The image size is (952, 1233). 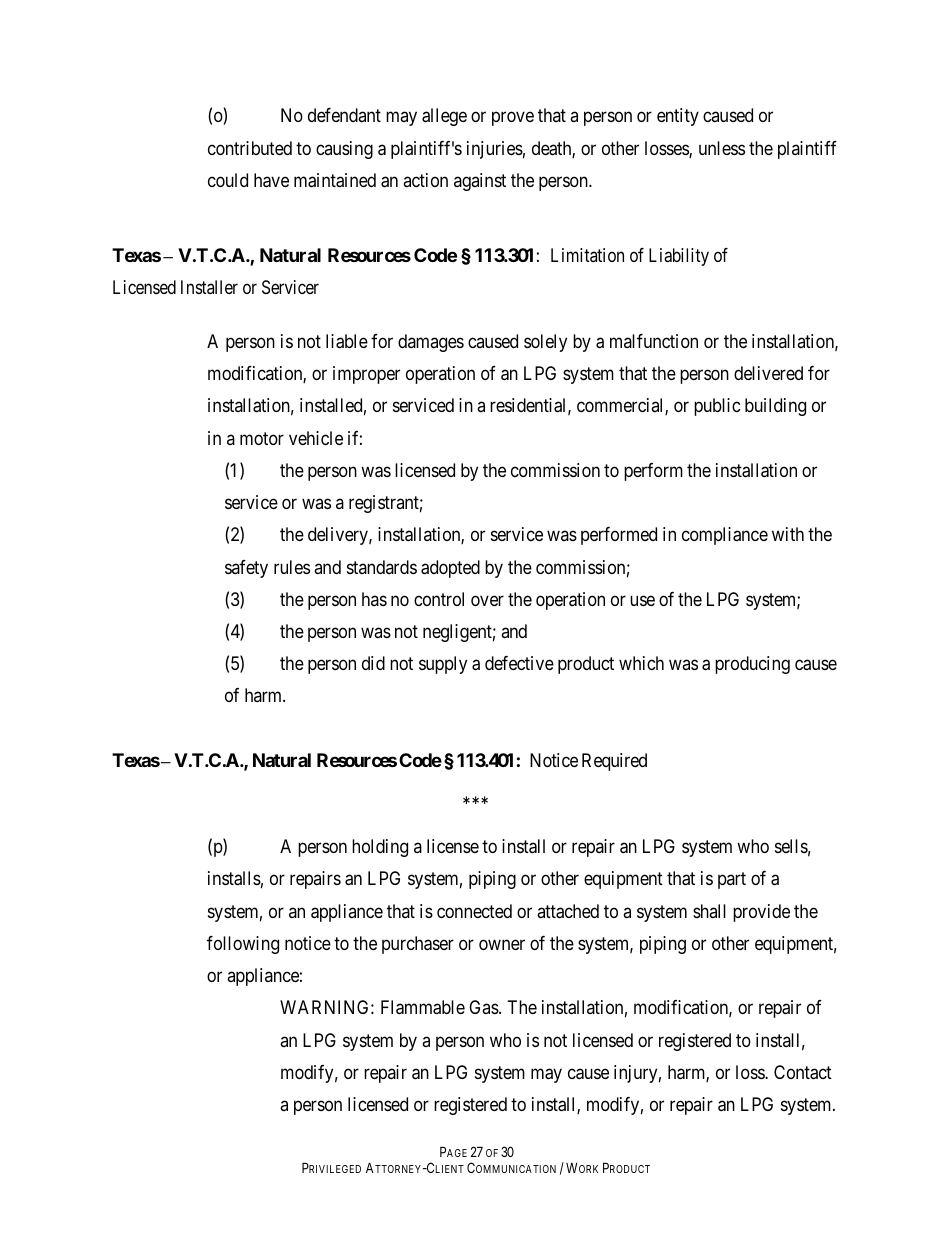 I want to click on following, so click(x=243, y=945).
